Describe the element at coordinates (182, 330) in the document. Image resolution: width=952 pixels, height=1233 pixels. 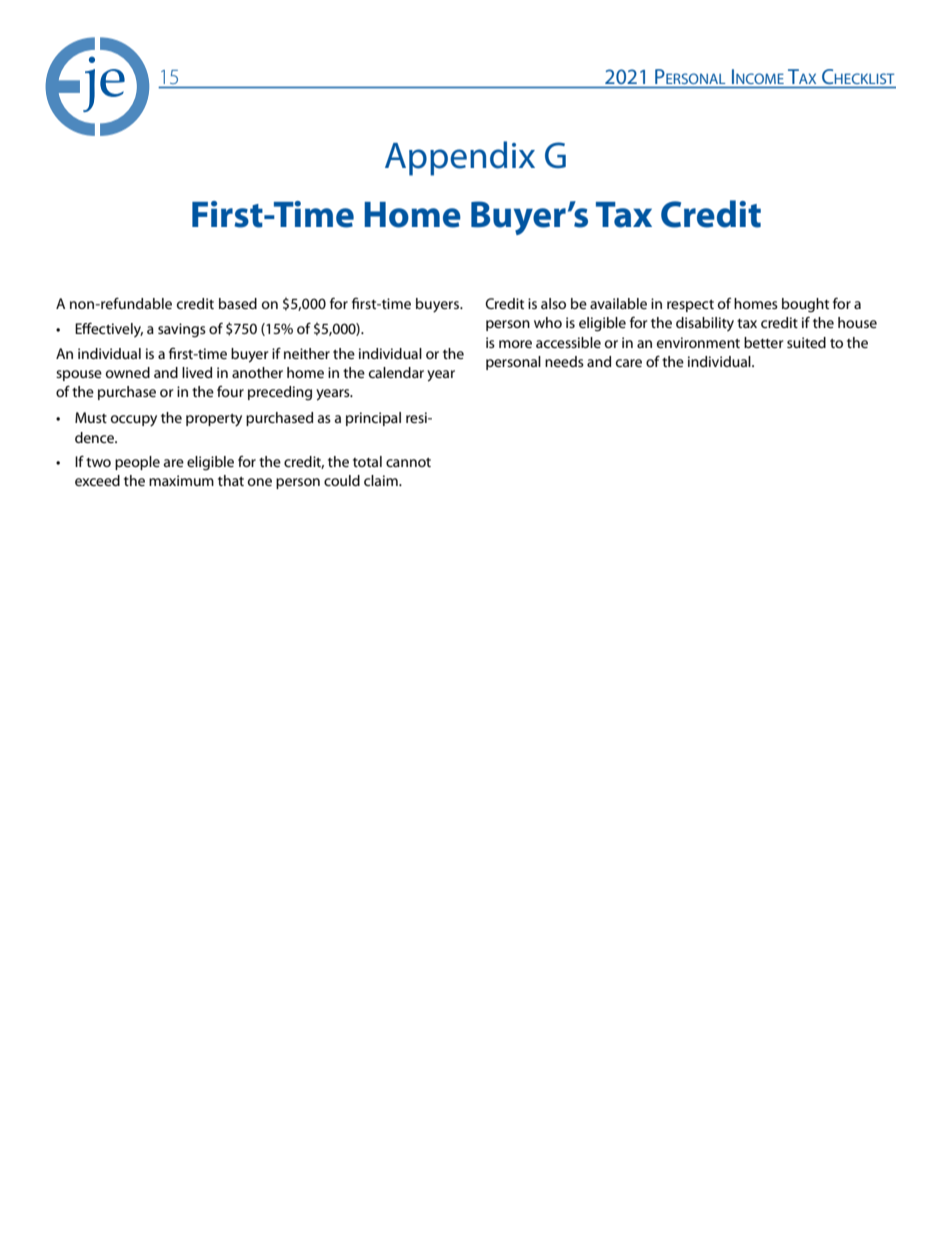
I see `savings` at that location.
